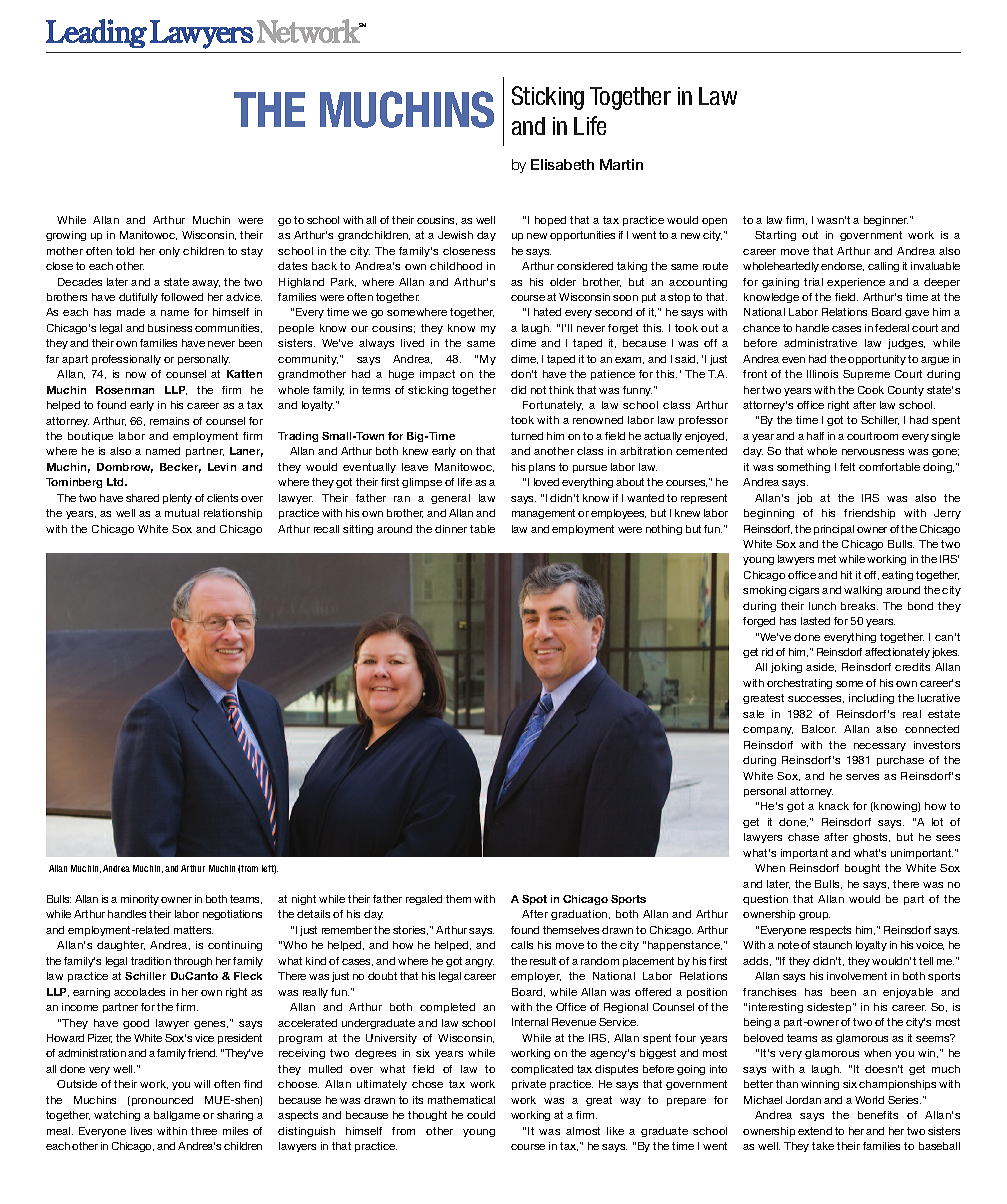  I want to click on turned, so click(527, 436).
